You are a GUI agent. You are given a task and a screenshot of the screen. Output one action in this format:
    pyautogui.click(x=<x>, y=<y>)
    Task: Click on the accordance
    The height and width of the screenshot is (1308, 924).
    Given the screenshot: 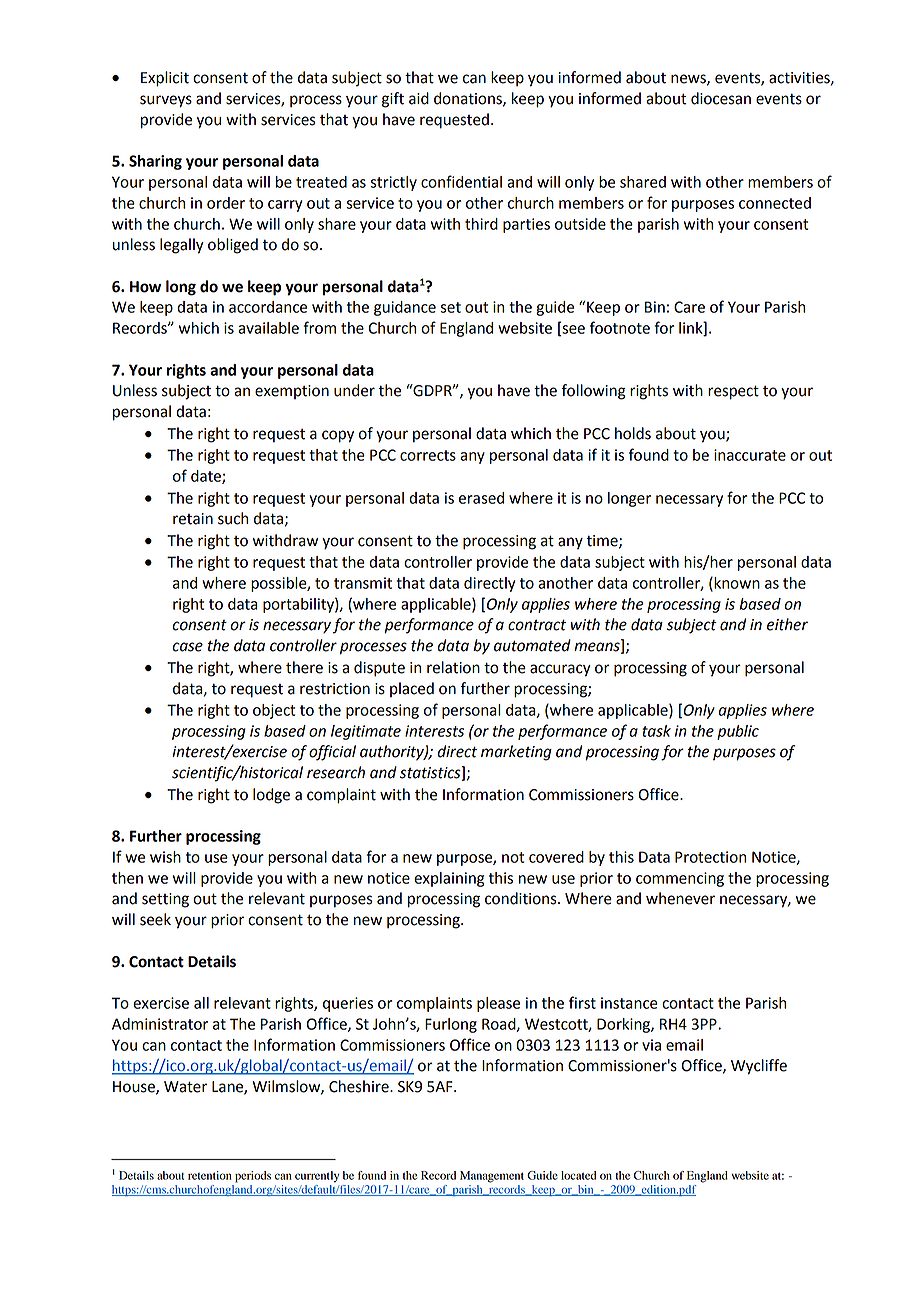 What is the action you would take?
    pyautogui.click(x=268, y=307)
